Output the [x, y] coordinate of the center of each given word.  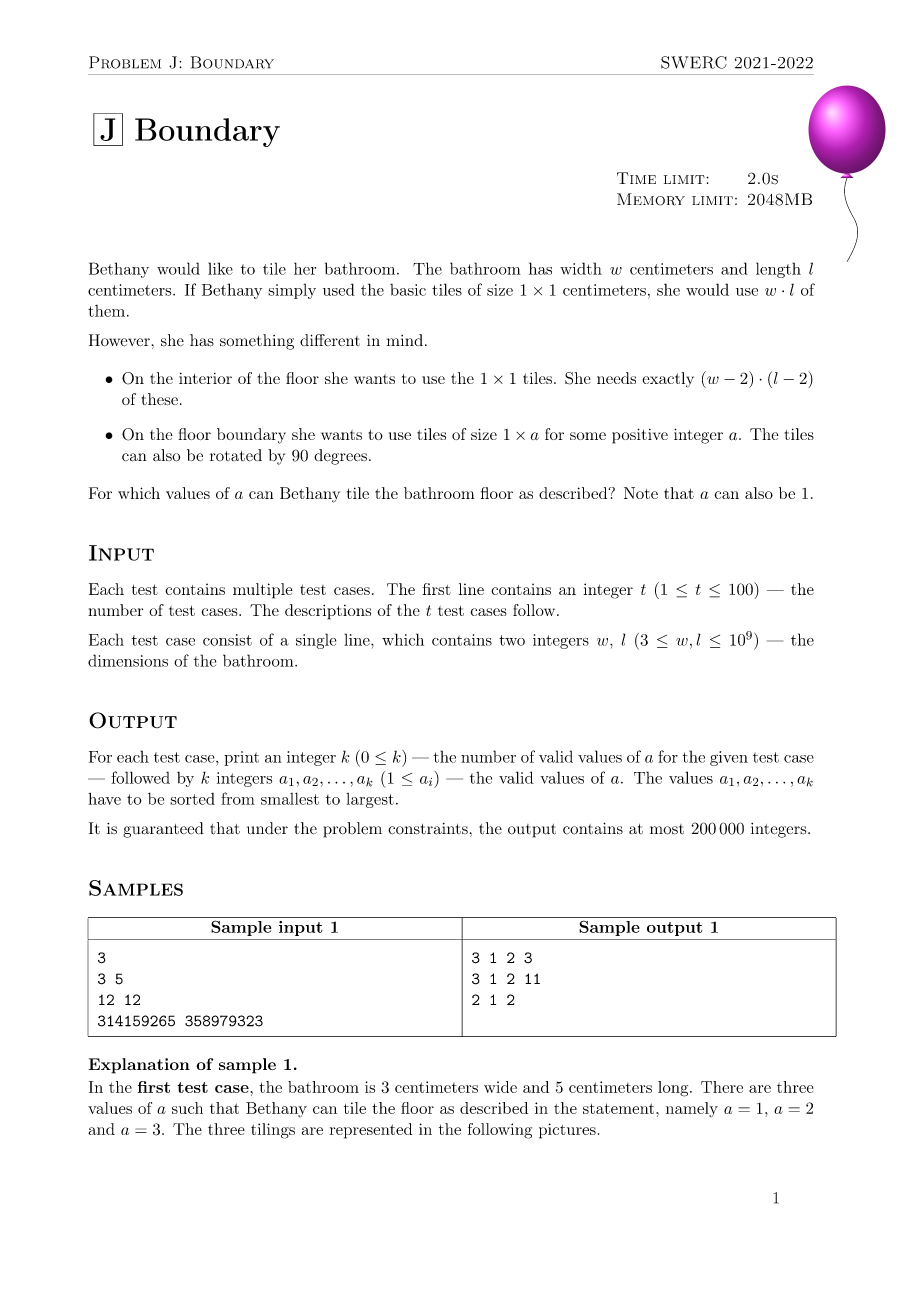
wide [500, 1087]
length [778, 270]
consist [227, 640]
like [220, 268]
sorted [192, 799]
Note [641, 493]
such [187, 1108]
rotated [236, 455]
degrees [340, 457]
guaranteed [163, 830]
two [512, 640]
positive [640, 436]
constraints [428, 829]
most [667, 829]
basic [408, 289]
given [729, 758]
